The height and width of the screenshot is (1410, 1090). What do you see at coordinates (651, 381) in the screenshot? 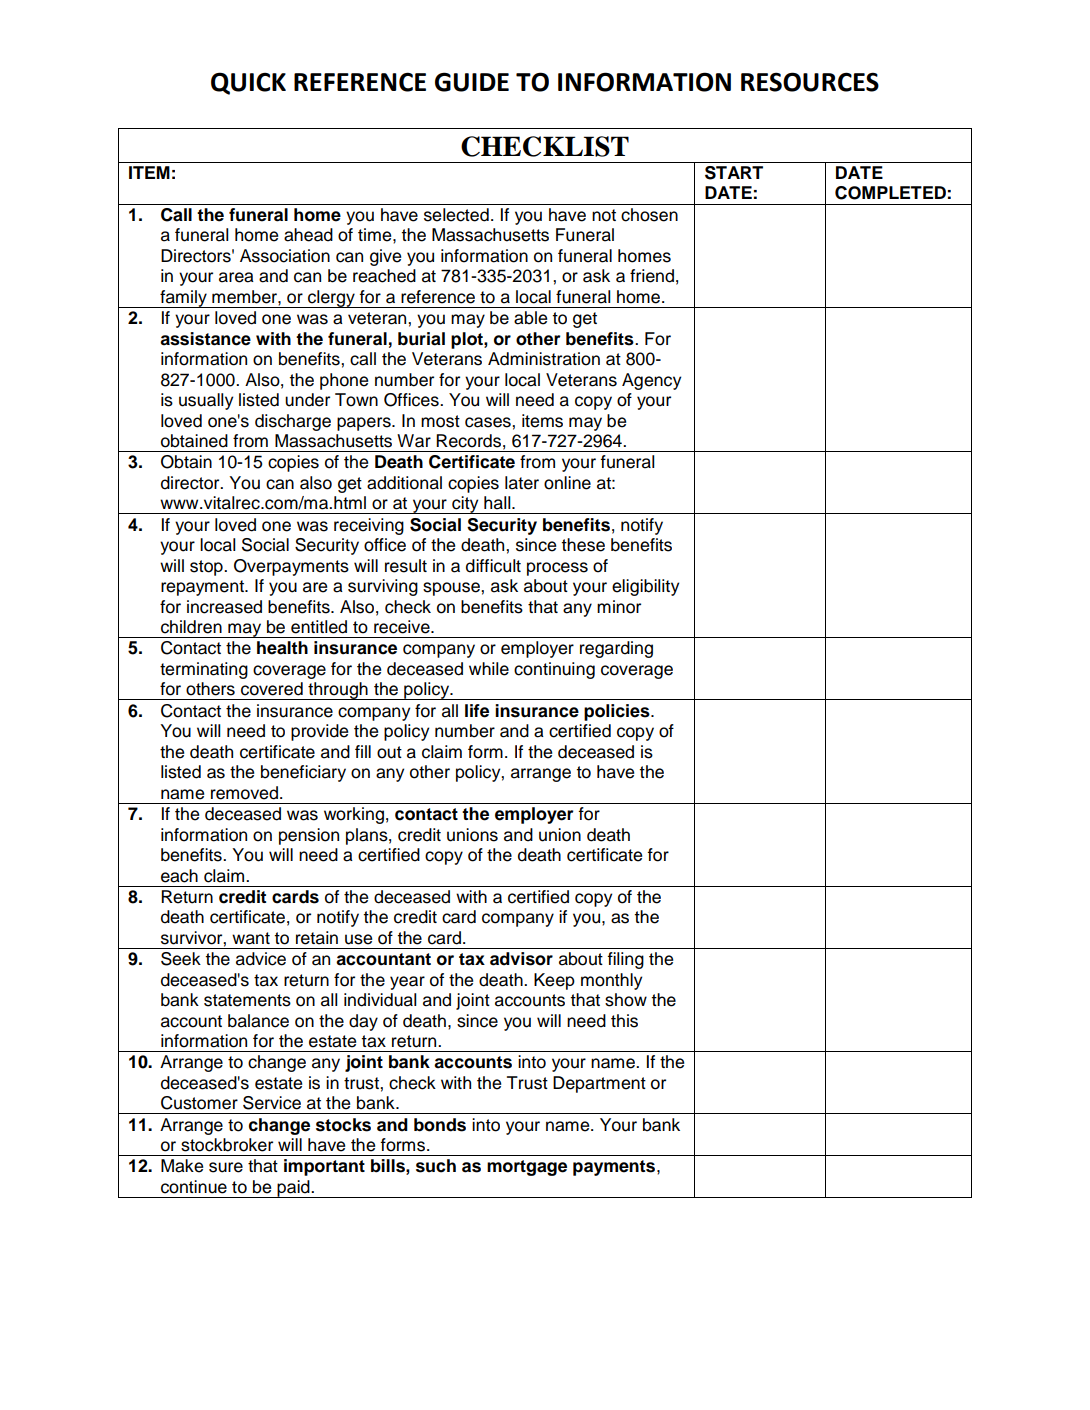
I see `Agency` at bounding box center [651, 381].
